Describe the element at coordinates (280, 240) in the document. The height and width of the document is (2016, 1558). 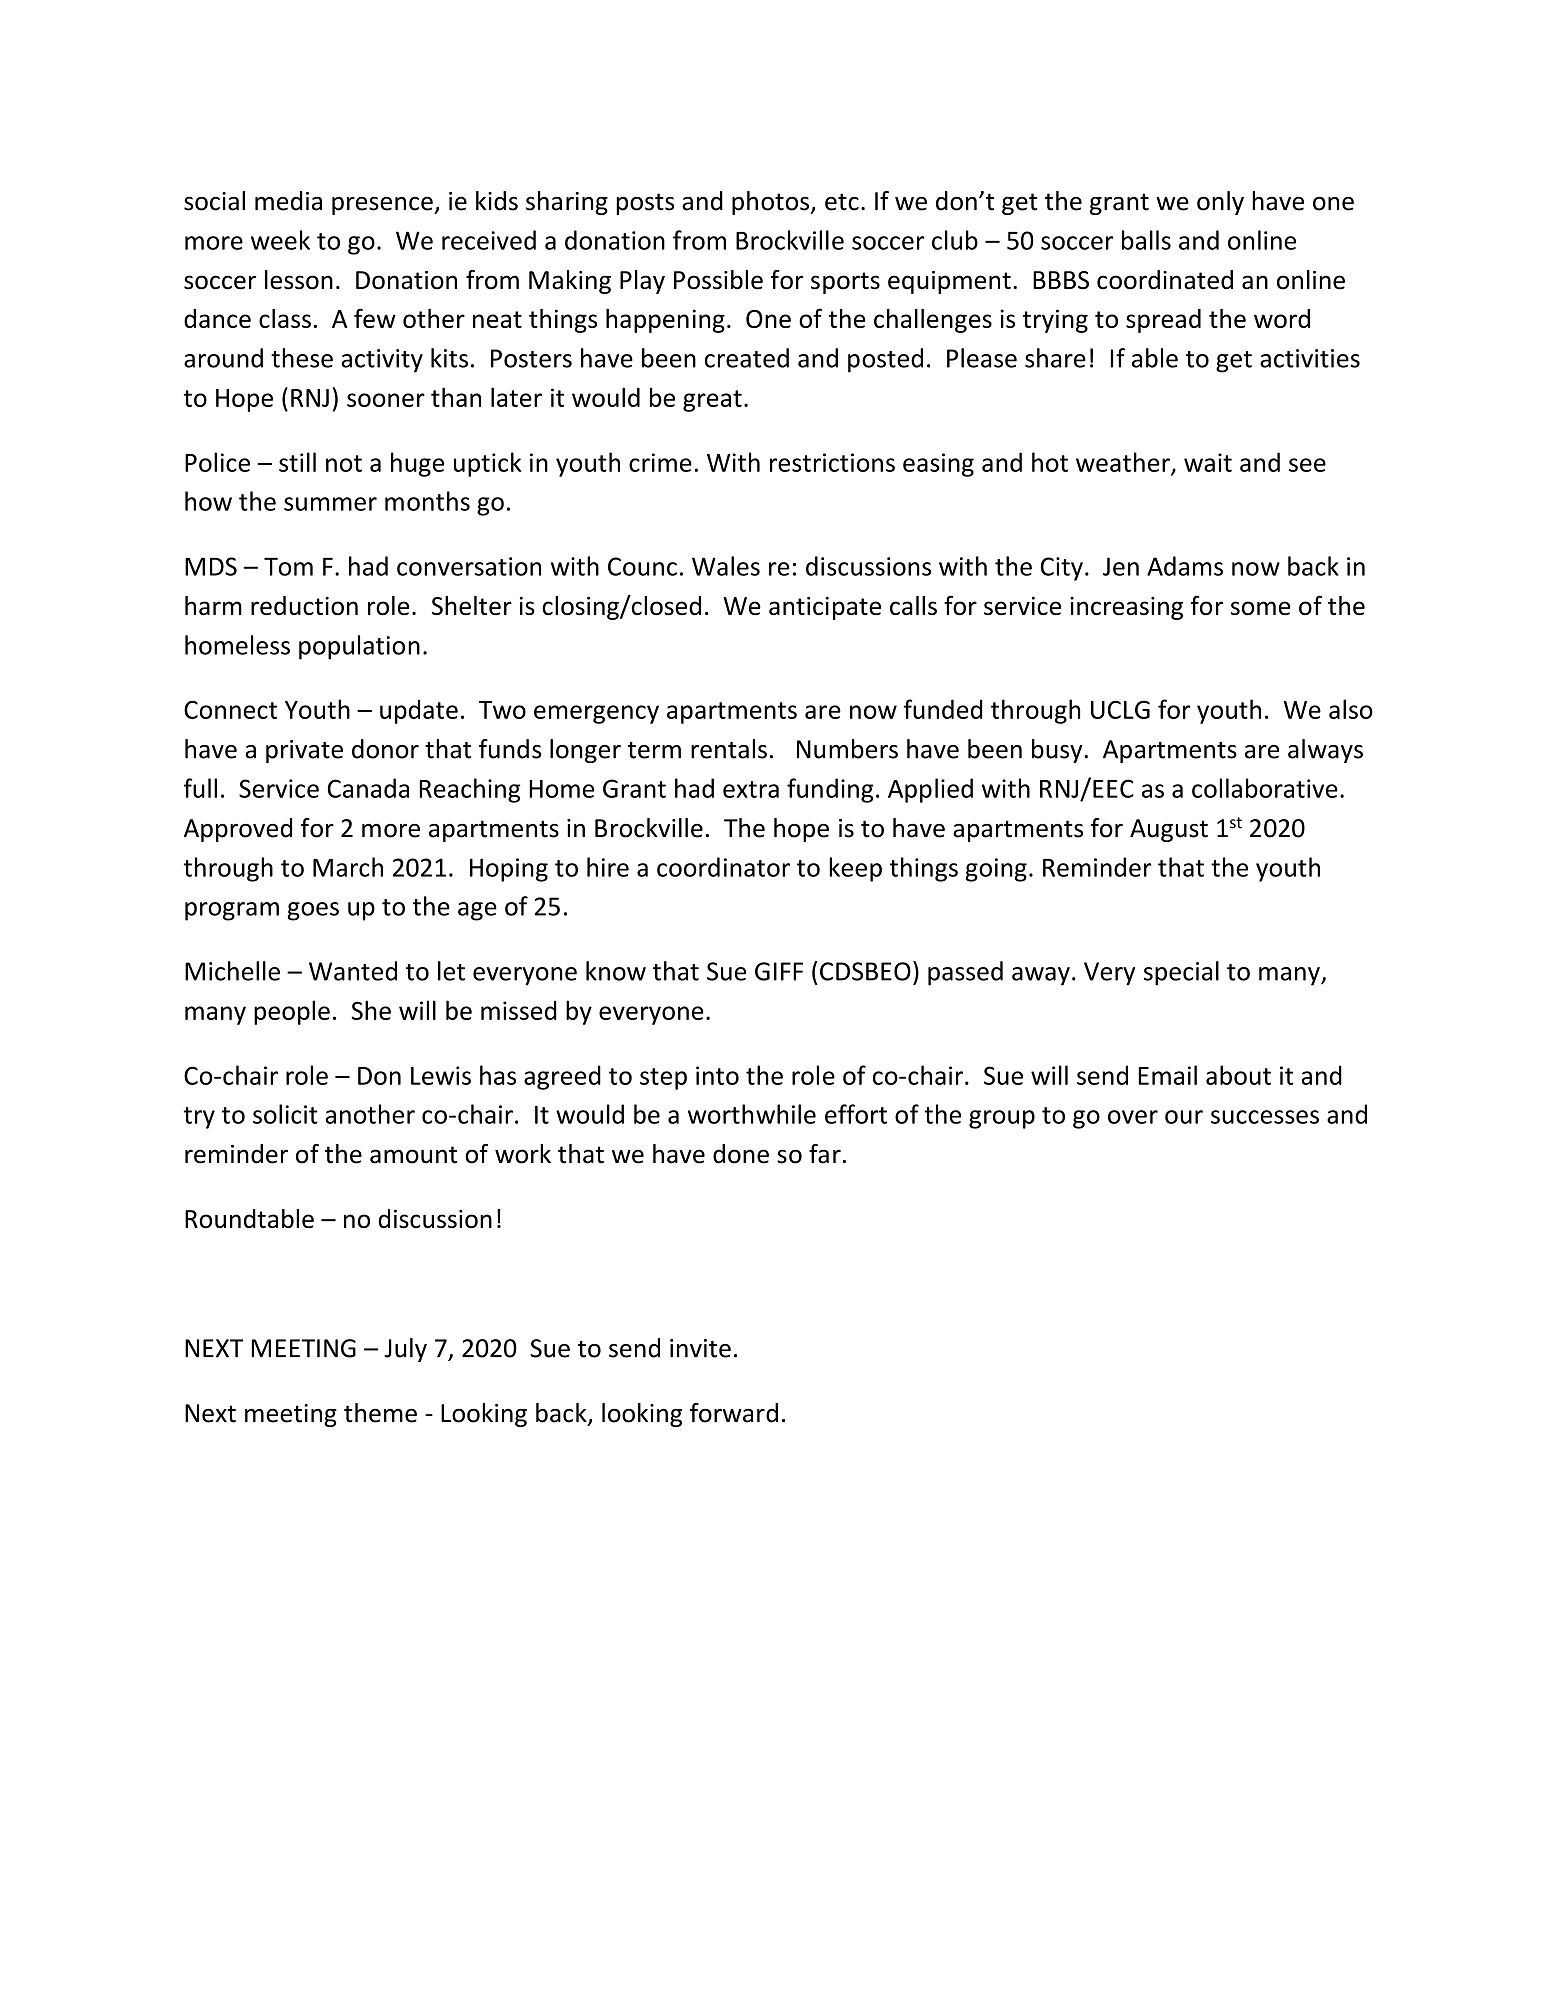
I see `week` at that location.
